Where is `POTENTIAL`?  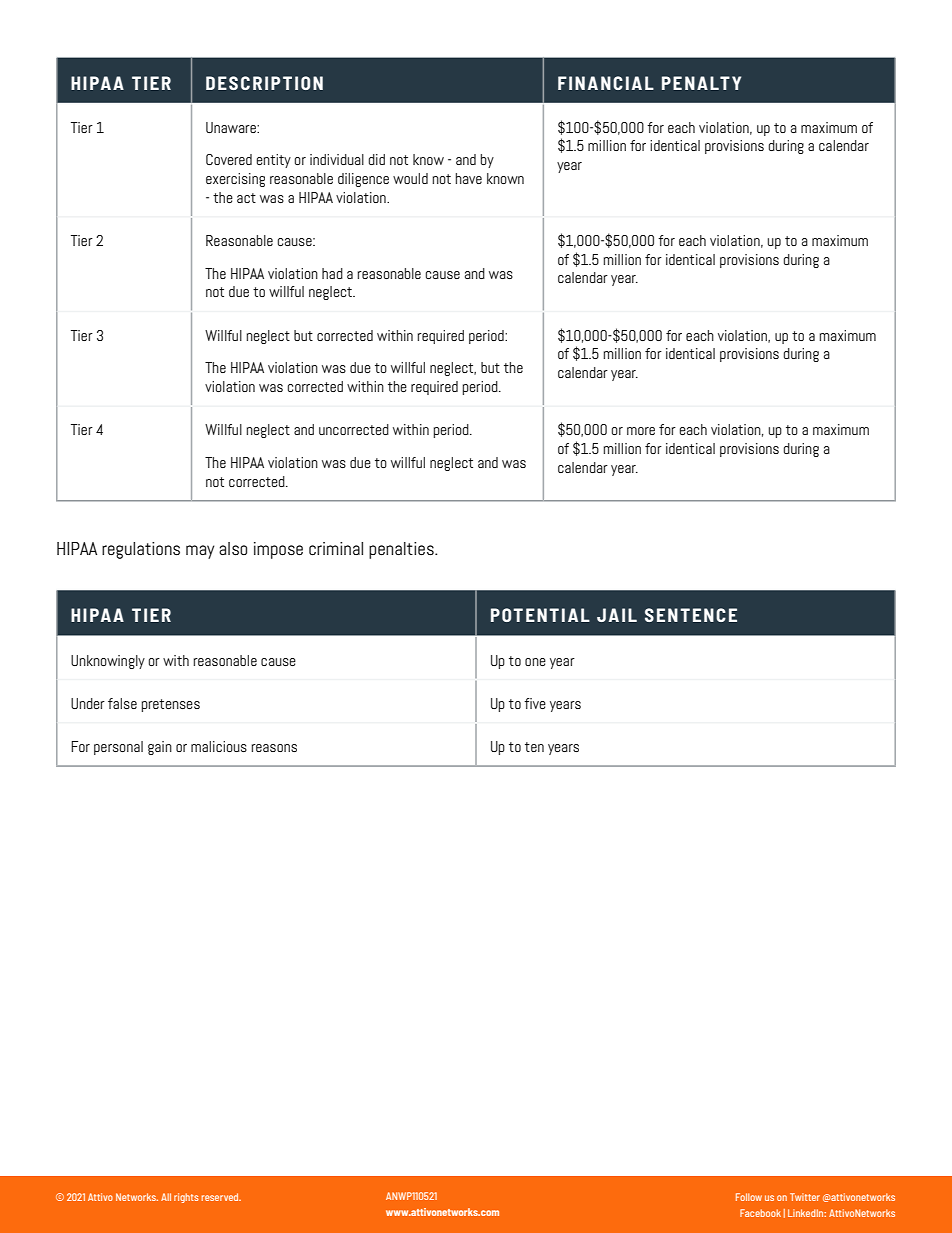 POTENTIAL is located at coordinates (540, 615).
